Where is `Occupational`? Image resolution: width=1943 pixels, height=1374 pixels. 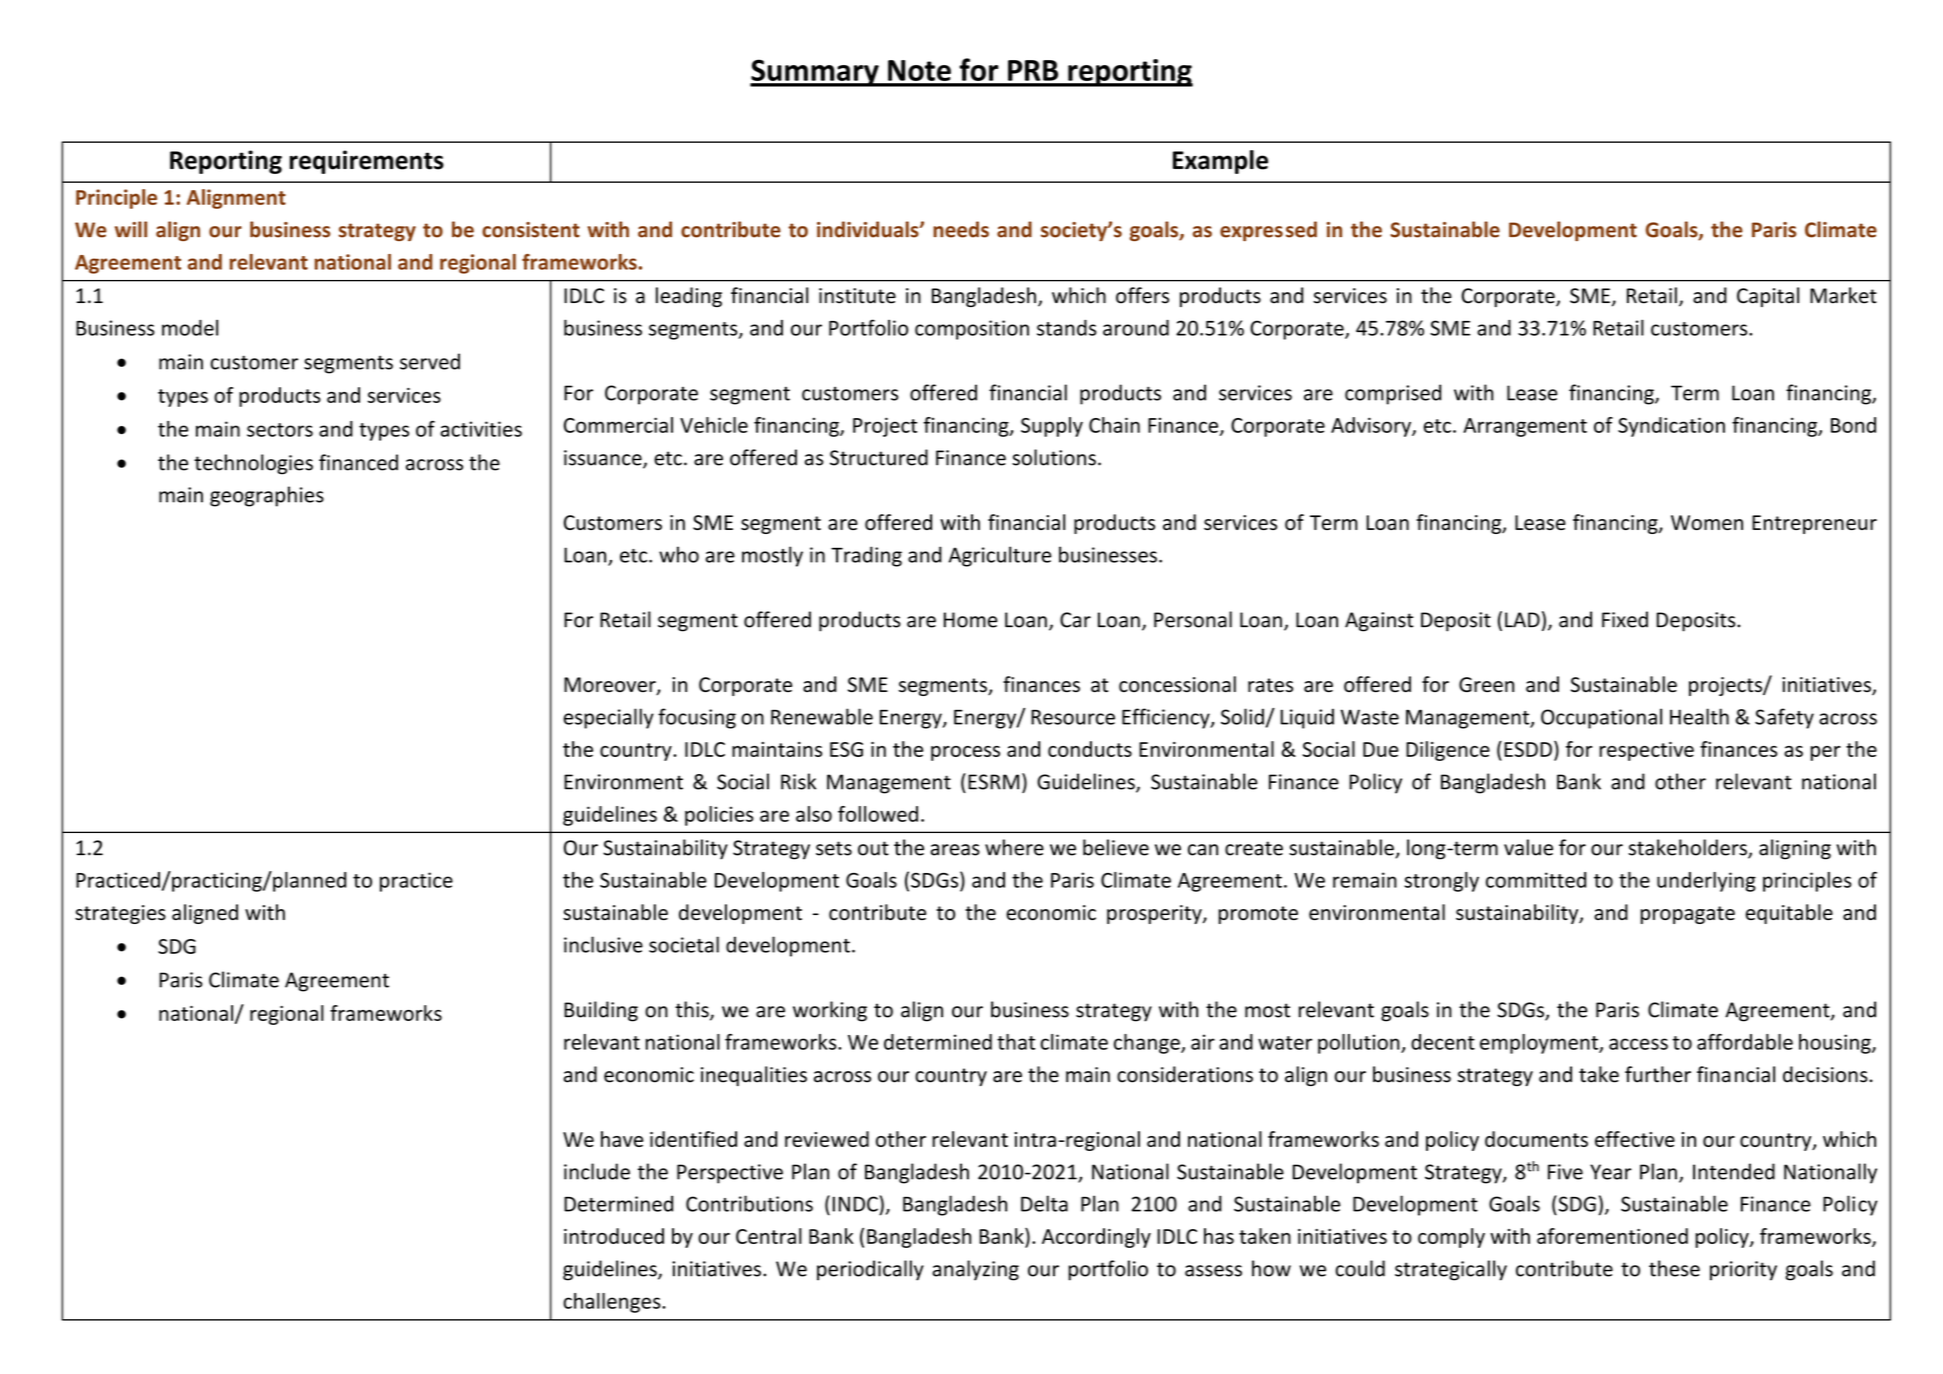
Occupational is located at coordinates (1601, 718).
